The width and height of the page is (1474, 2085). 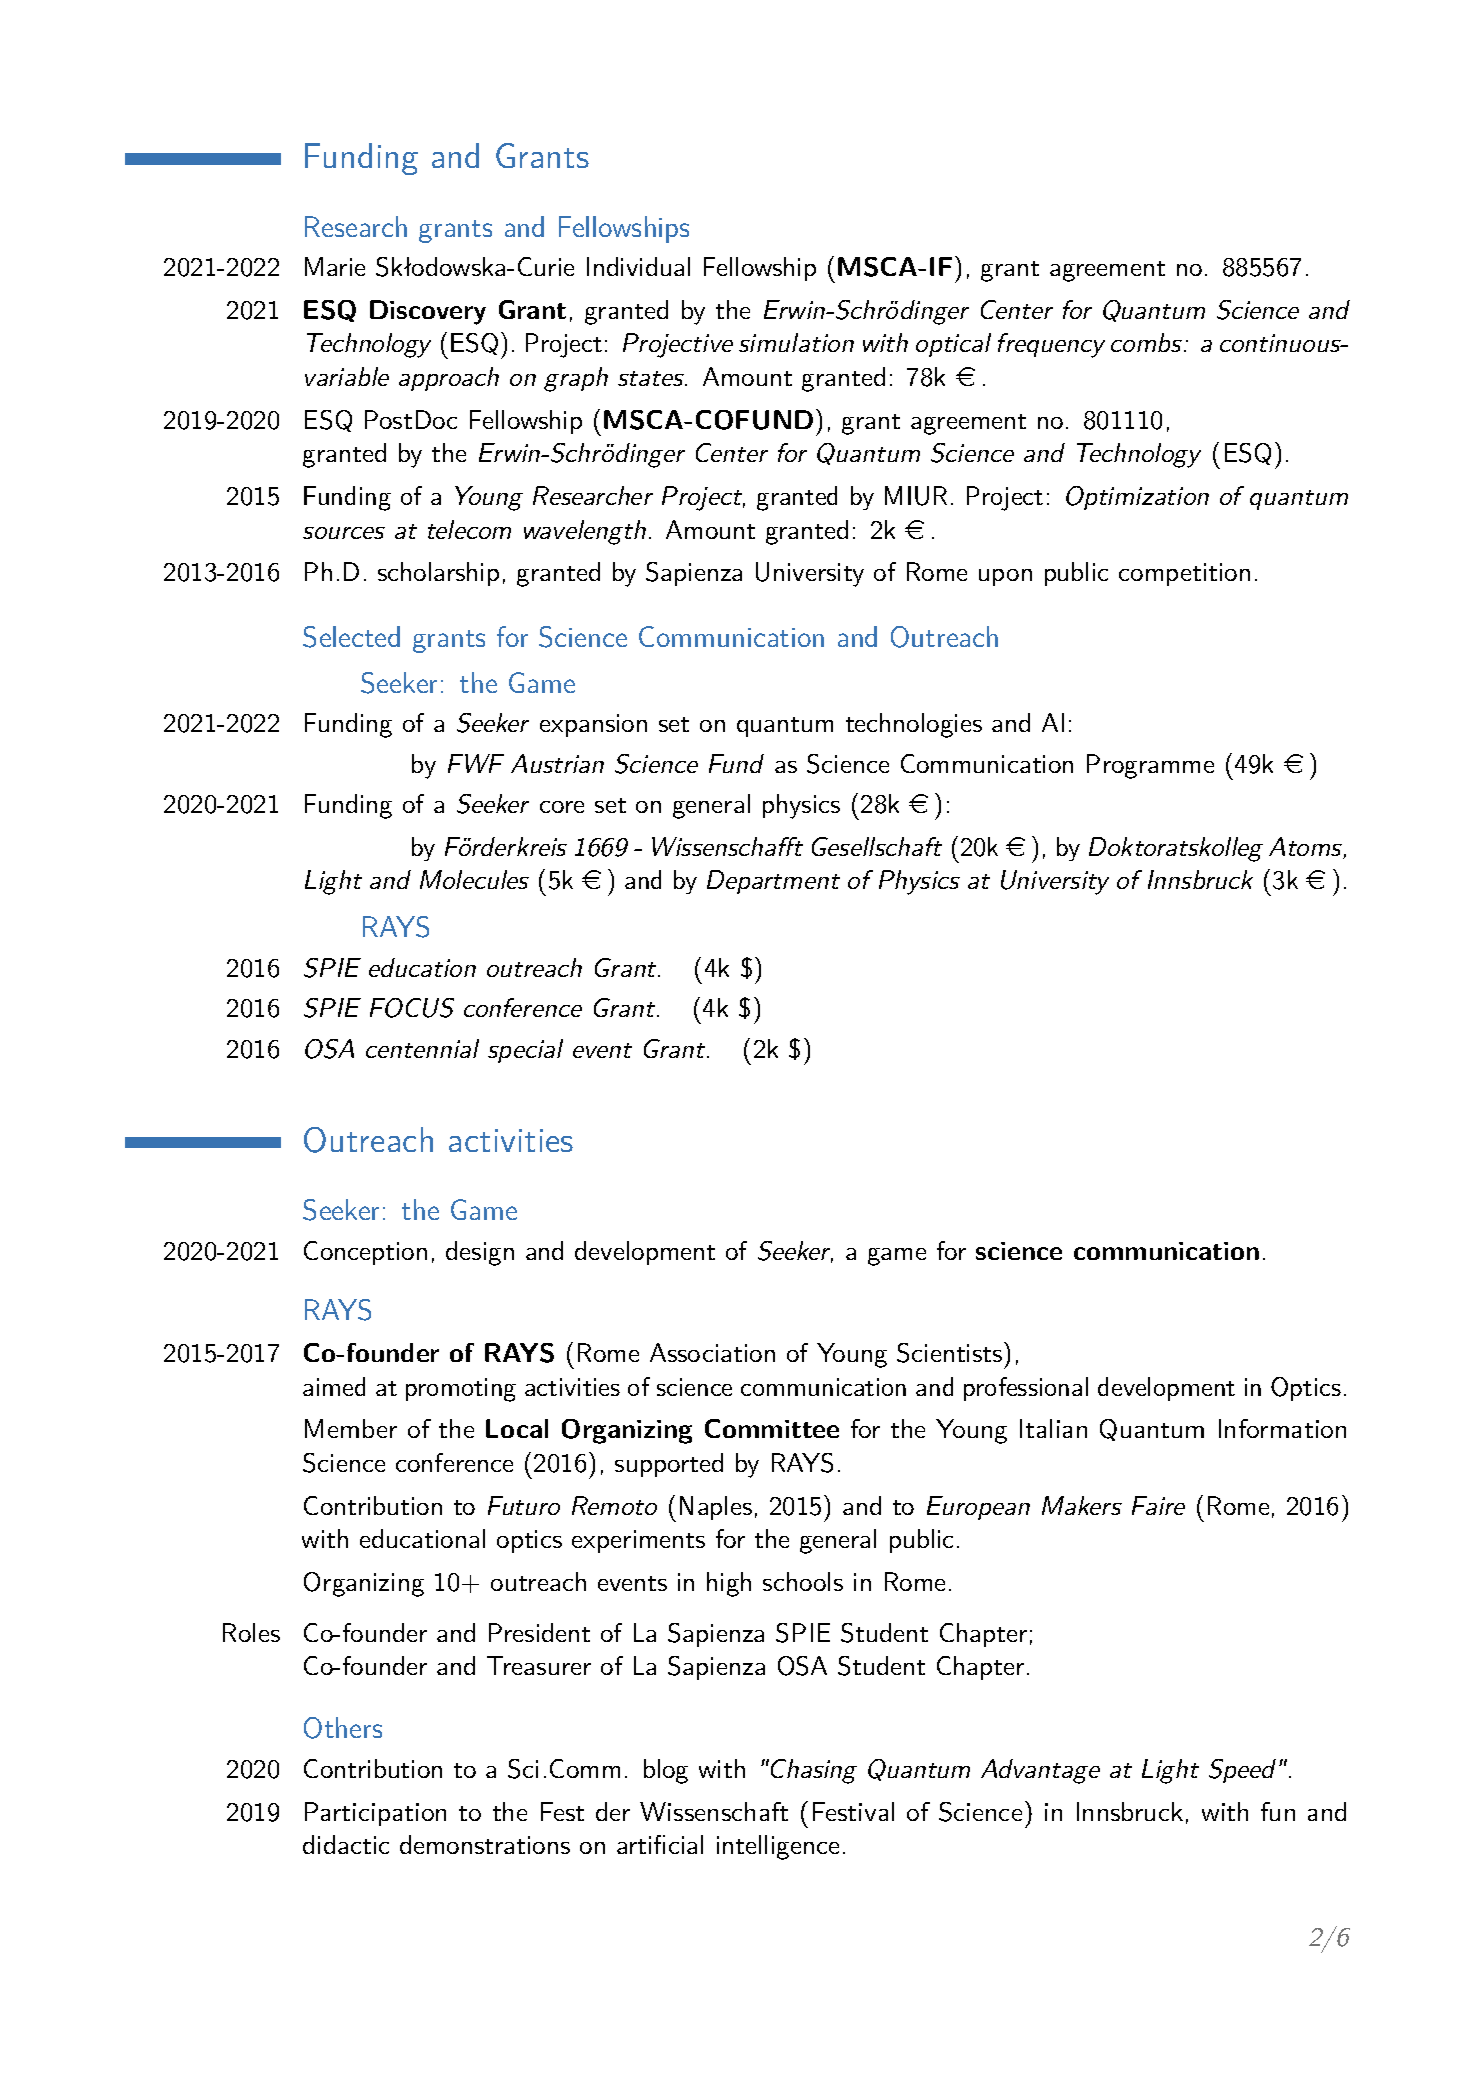 I want to click on combs, so click(x=1146, y=342).
